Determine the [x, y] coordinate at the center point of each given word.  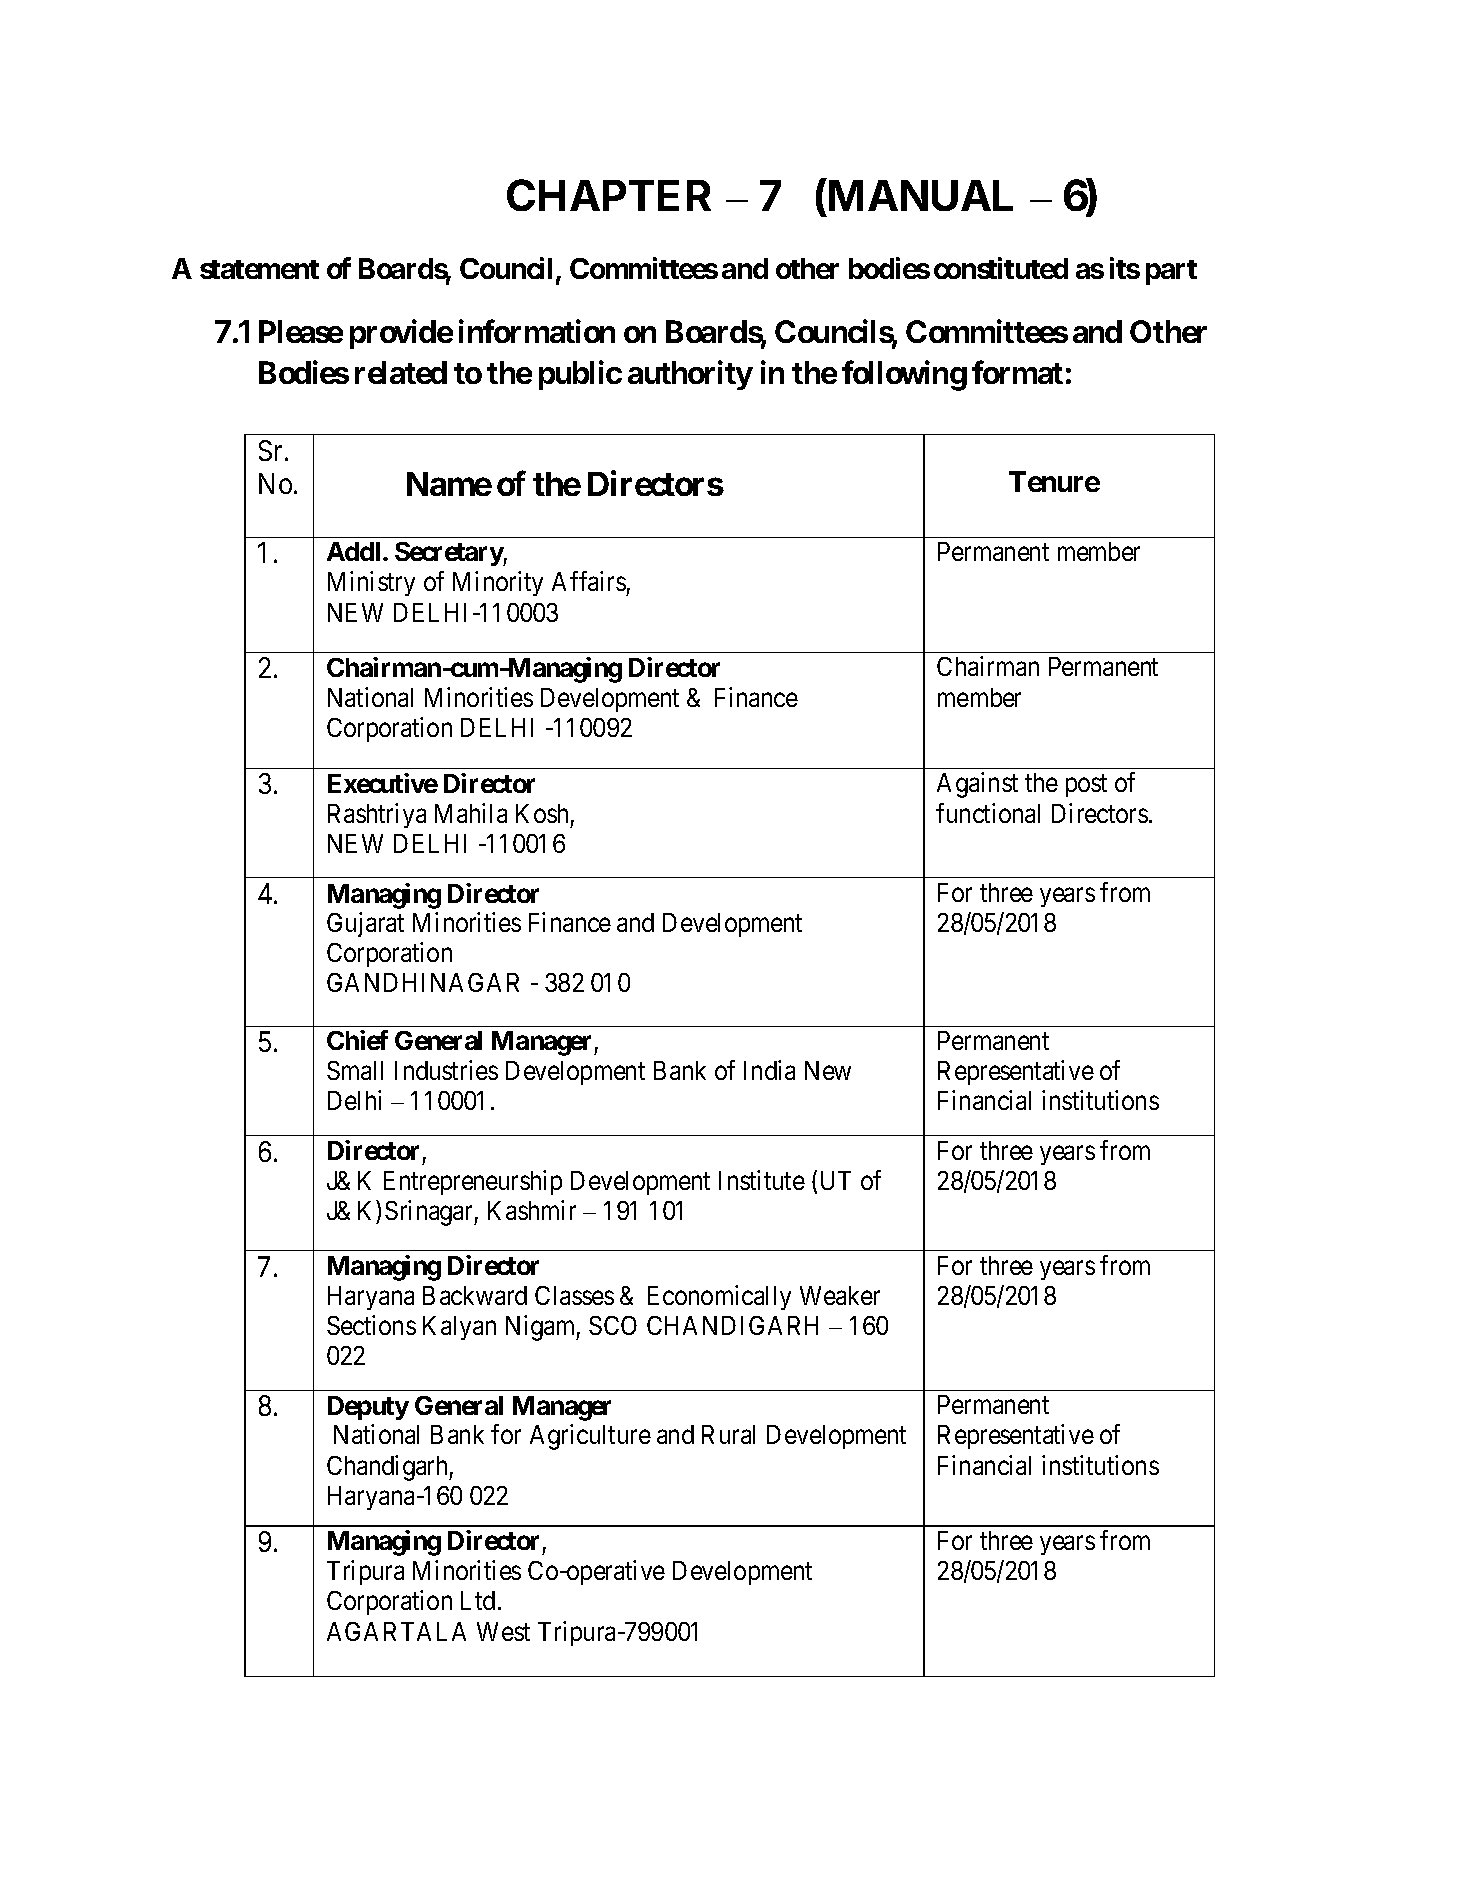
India [769, 1070]
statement [259, 269]
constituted [1001, 268]
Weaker [840, 1295]
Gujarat [365, 924]
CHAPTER [609, 195]
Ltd [478, 1600]
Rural [728, 1434]
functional [988, 813]
